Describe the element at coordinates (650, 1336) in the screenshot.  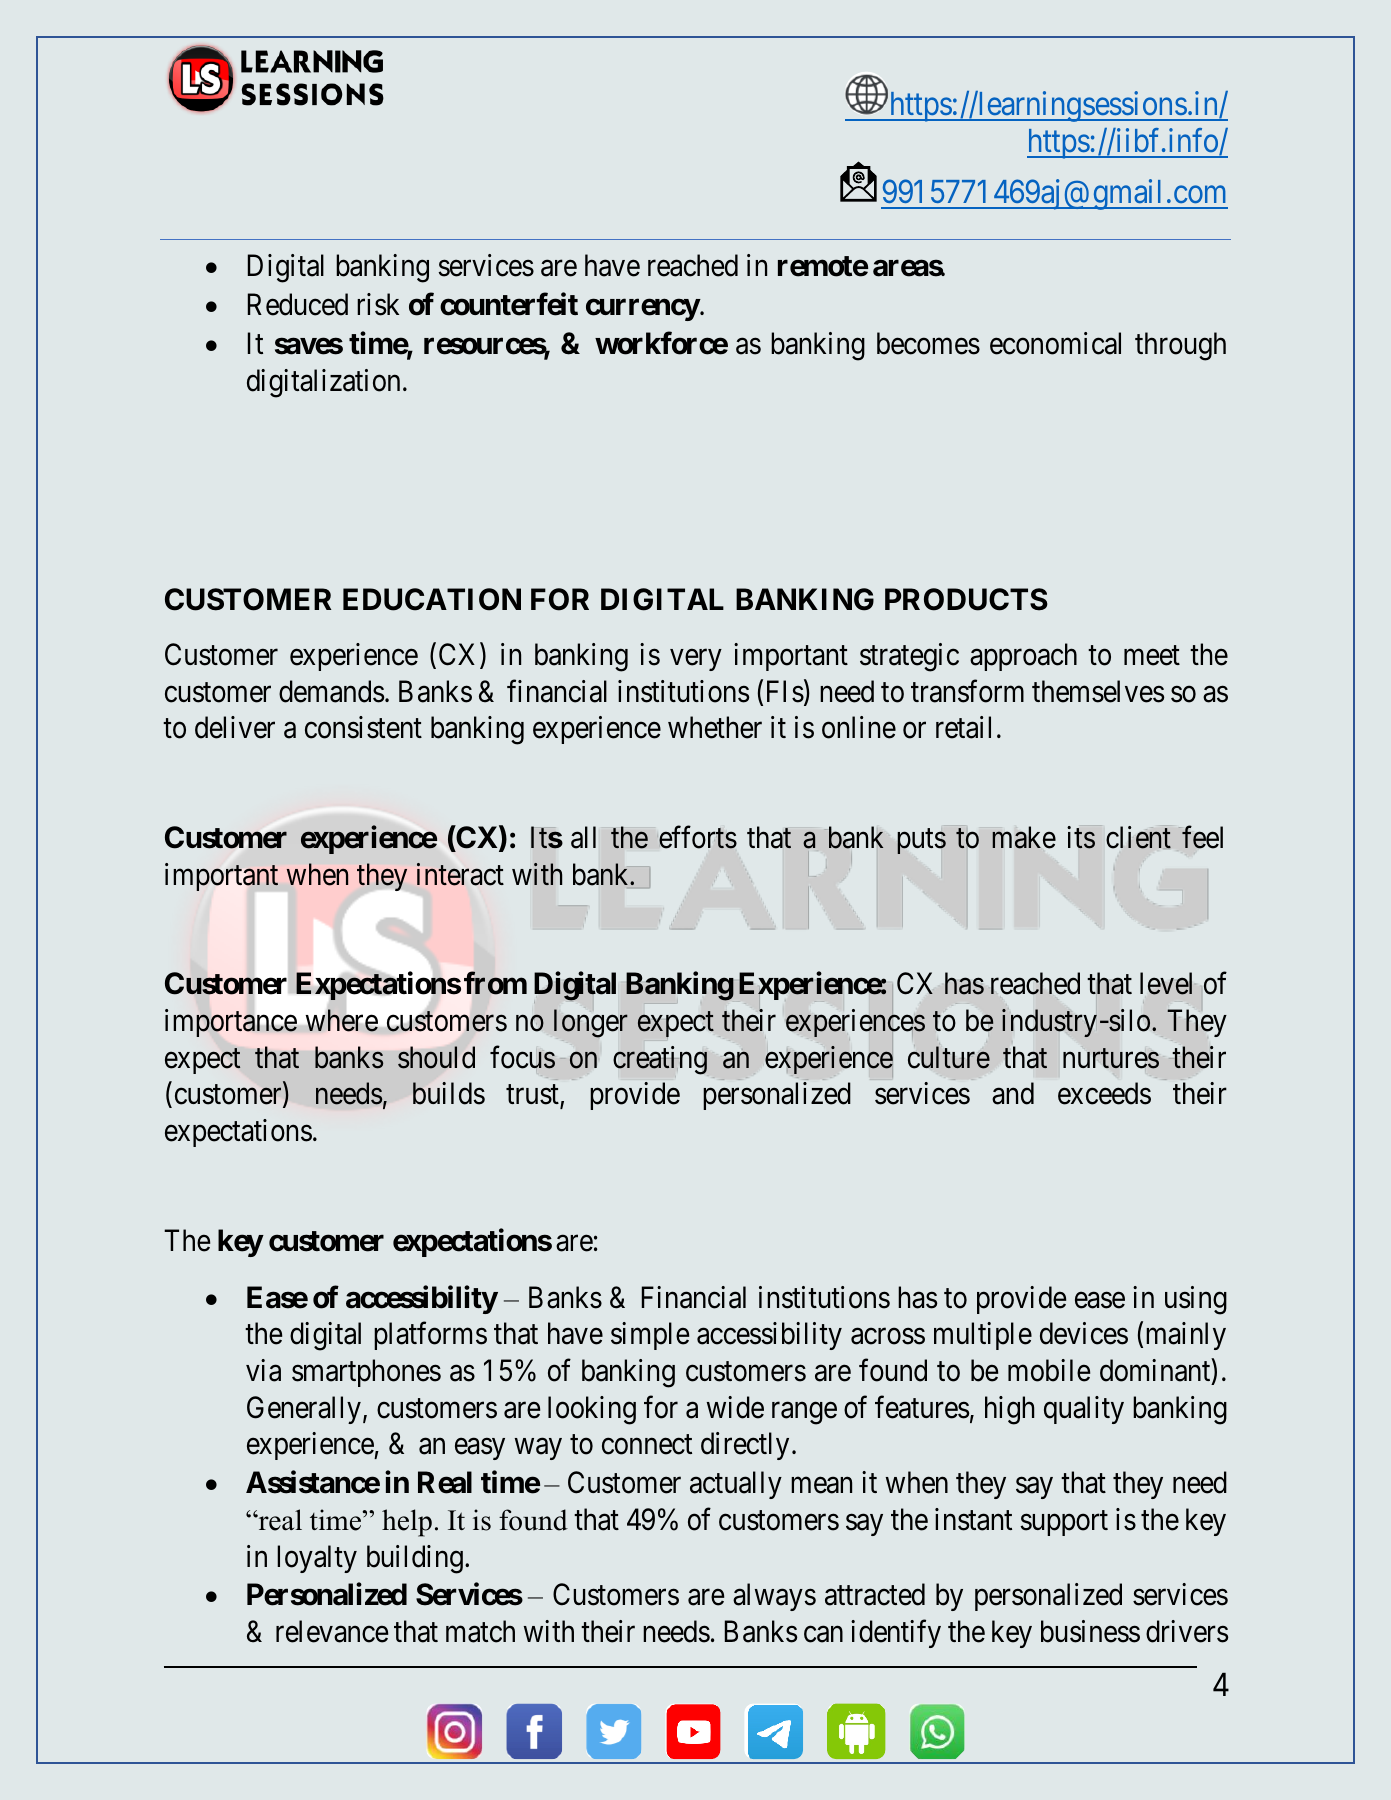
I see `simple` at that location.
